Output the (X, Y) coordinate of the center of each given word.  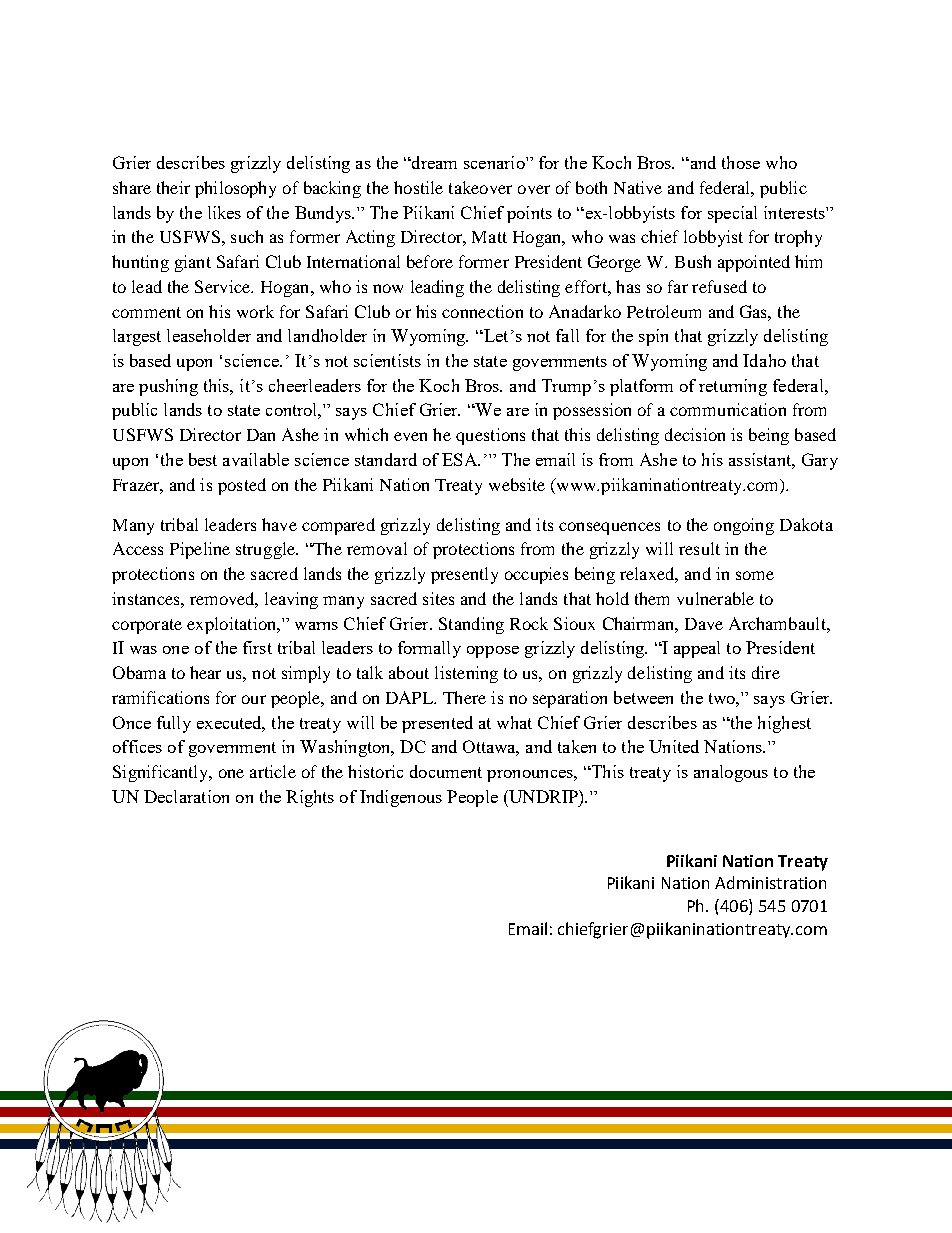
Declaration (186, 796)
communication (728, 409)
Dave (704, 624)
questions (490, 436)
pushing (168, 387)
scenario (495, 162)
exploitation (233, 625)
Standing (471, 625)
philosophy (235, 189)
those (741, 162)
